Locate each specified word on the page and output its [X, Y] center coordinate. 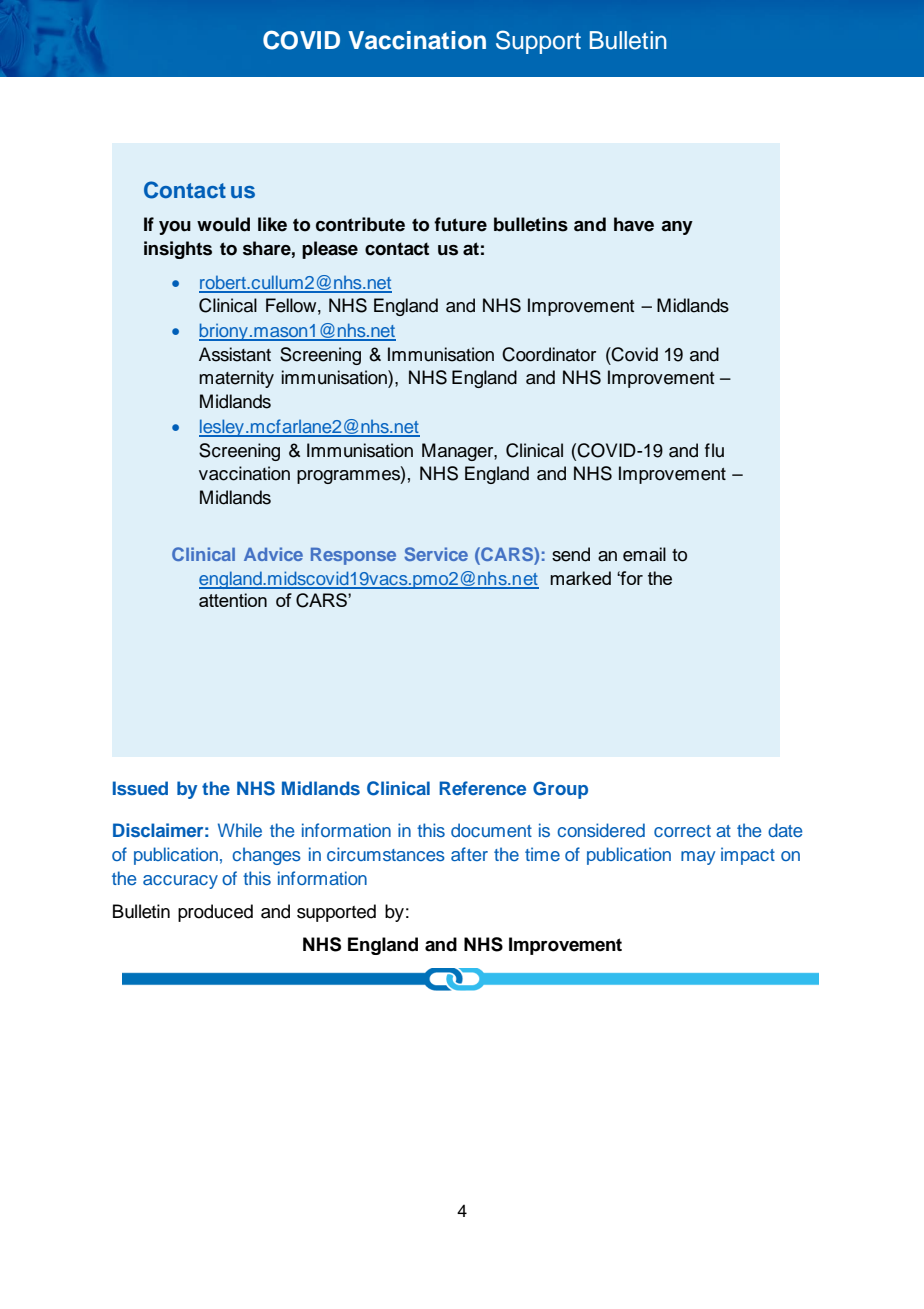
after [469, 854]
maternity [236, 379]
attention [233, 600]
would [223, 224]
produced [215, 913]
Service [436, 554]
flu [714, 450]
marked [580, 578]
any [677, 228]
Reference [482, 788]
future [460, 224]
